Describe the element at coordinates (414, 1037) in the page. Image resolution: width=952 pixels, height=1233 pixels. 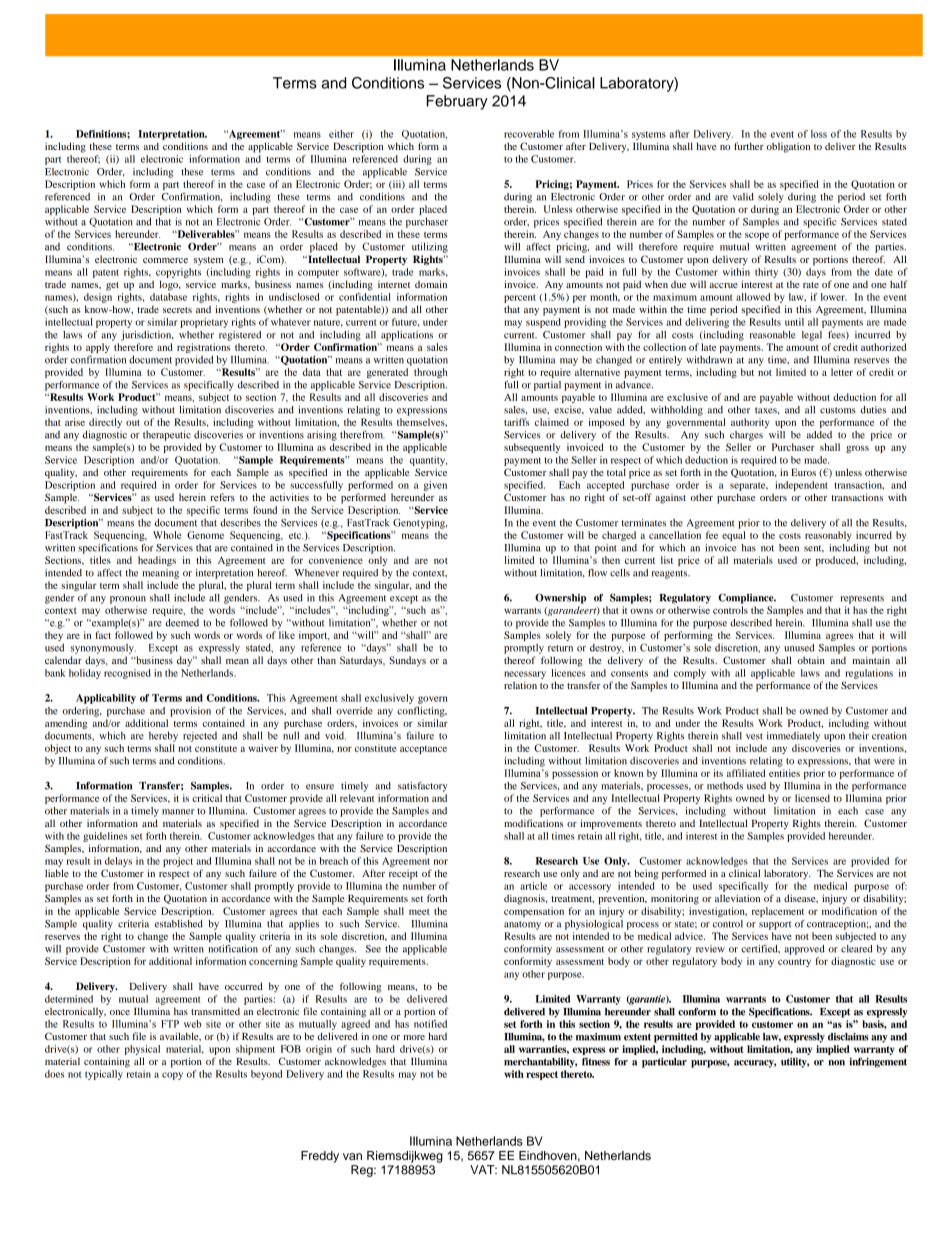
I see `more` at that location.
